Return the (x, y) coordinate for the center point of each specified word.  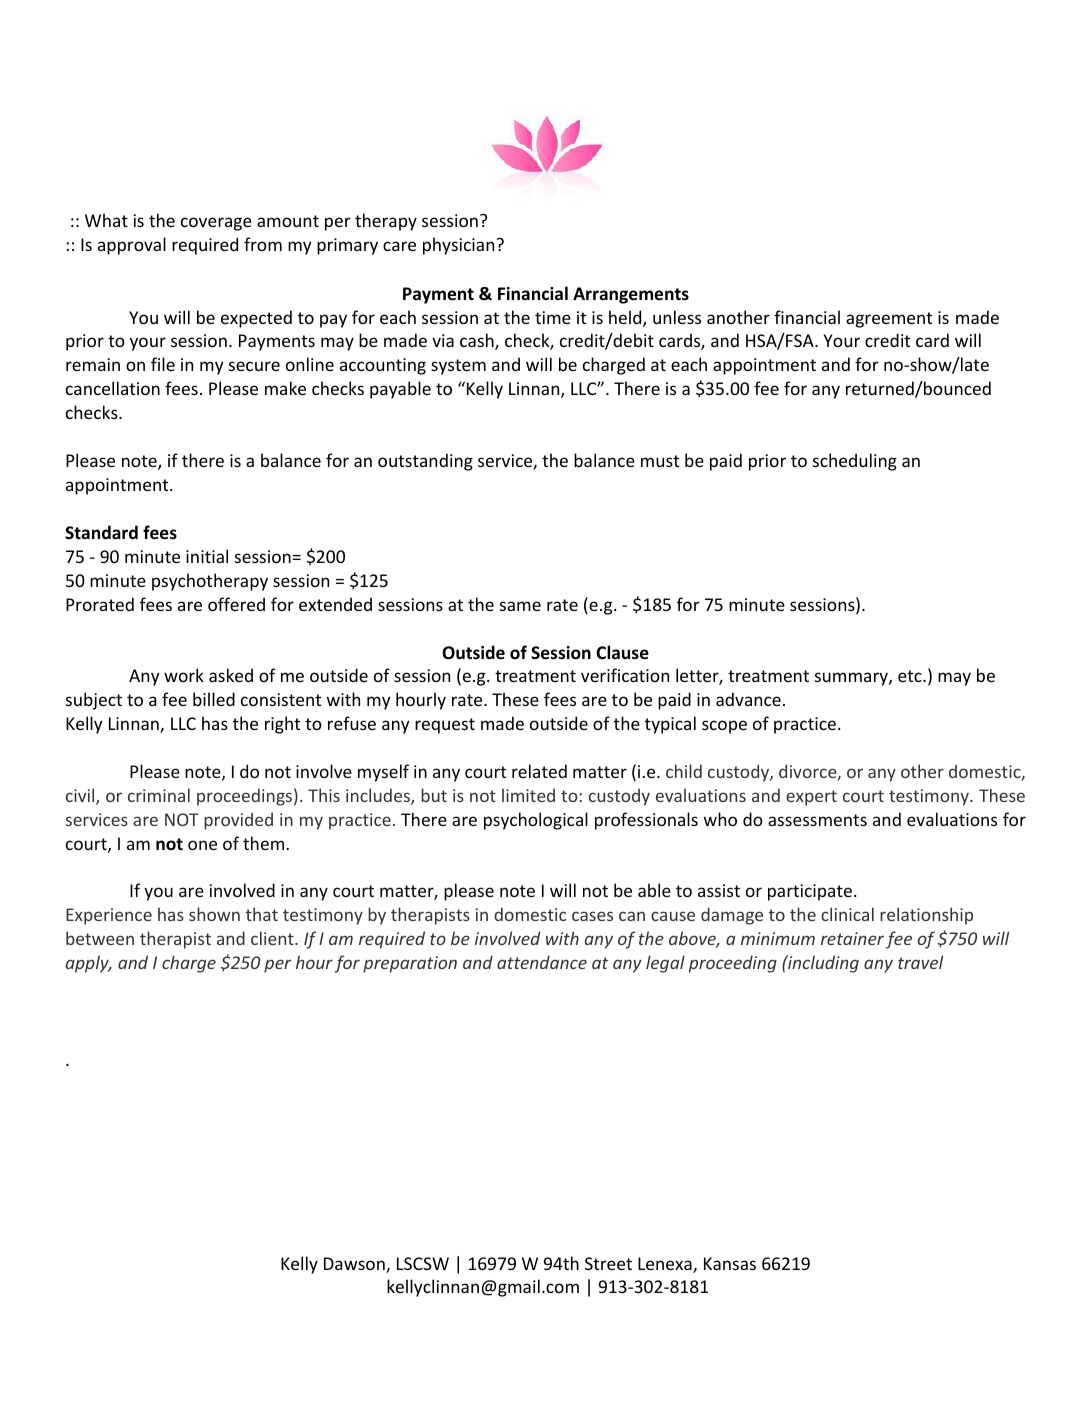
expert (811, 798)
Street (608, 1263)
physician (458, 246)
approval (132, 246)
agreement (889, 320)
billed (214, 699)
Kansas (730, 1263)
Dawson (355, 1265)
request (445, 726)
